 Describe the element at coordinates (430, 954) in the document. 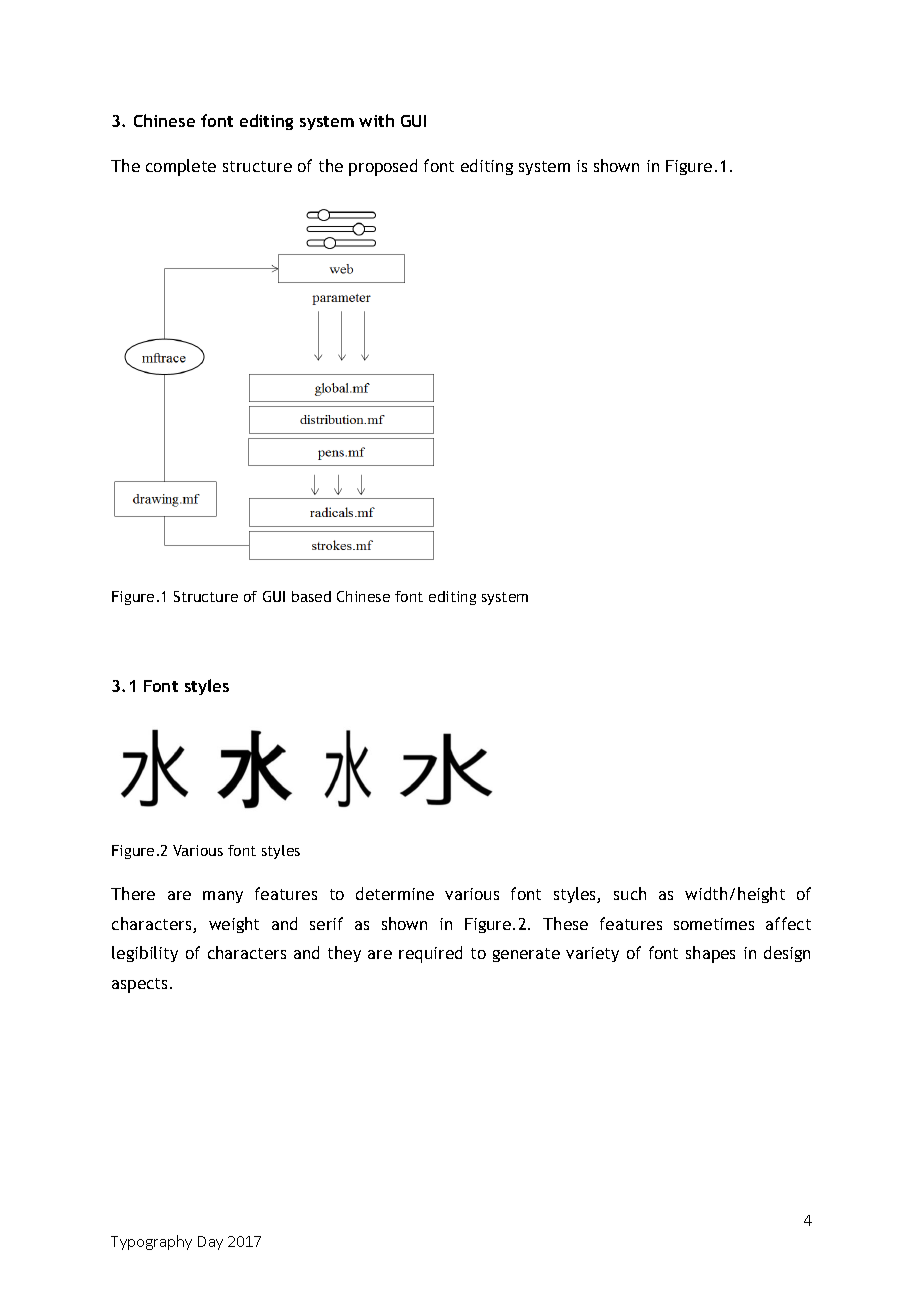

I see `required` at that location.
